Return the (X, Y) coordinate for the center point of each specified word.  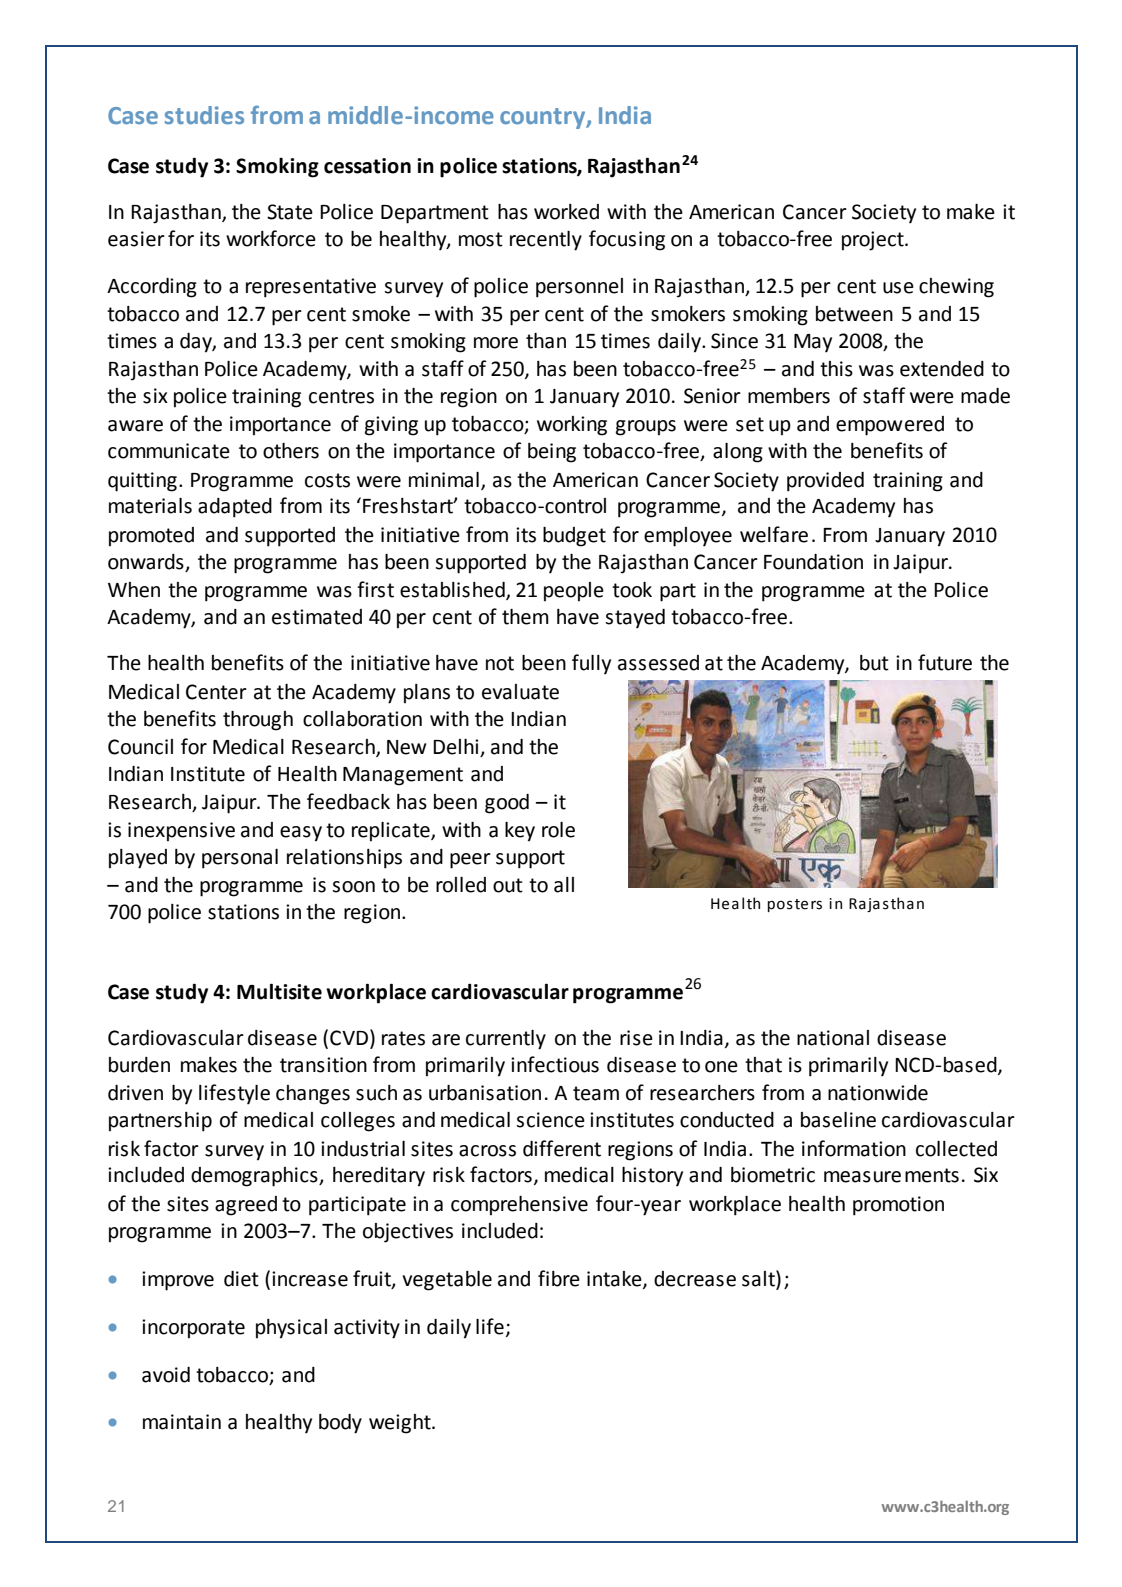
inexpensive (181, 832)
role (558, 830)
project (874, 241)
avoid (166, 1375)
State (290, 212)
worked (566, 212)
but (874, 663)
